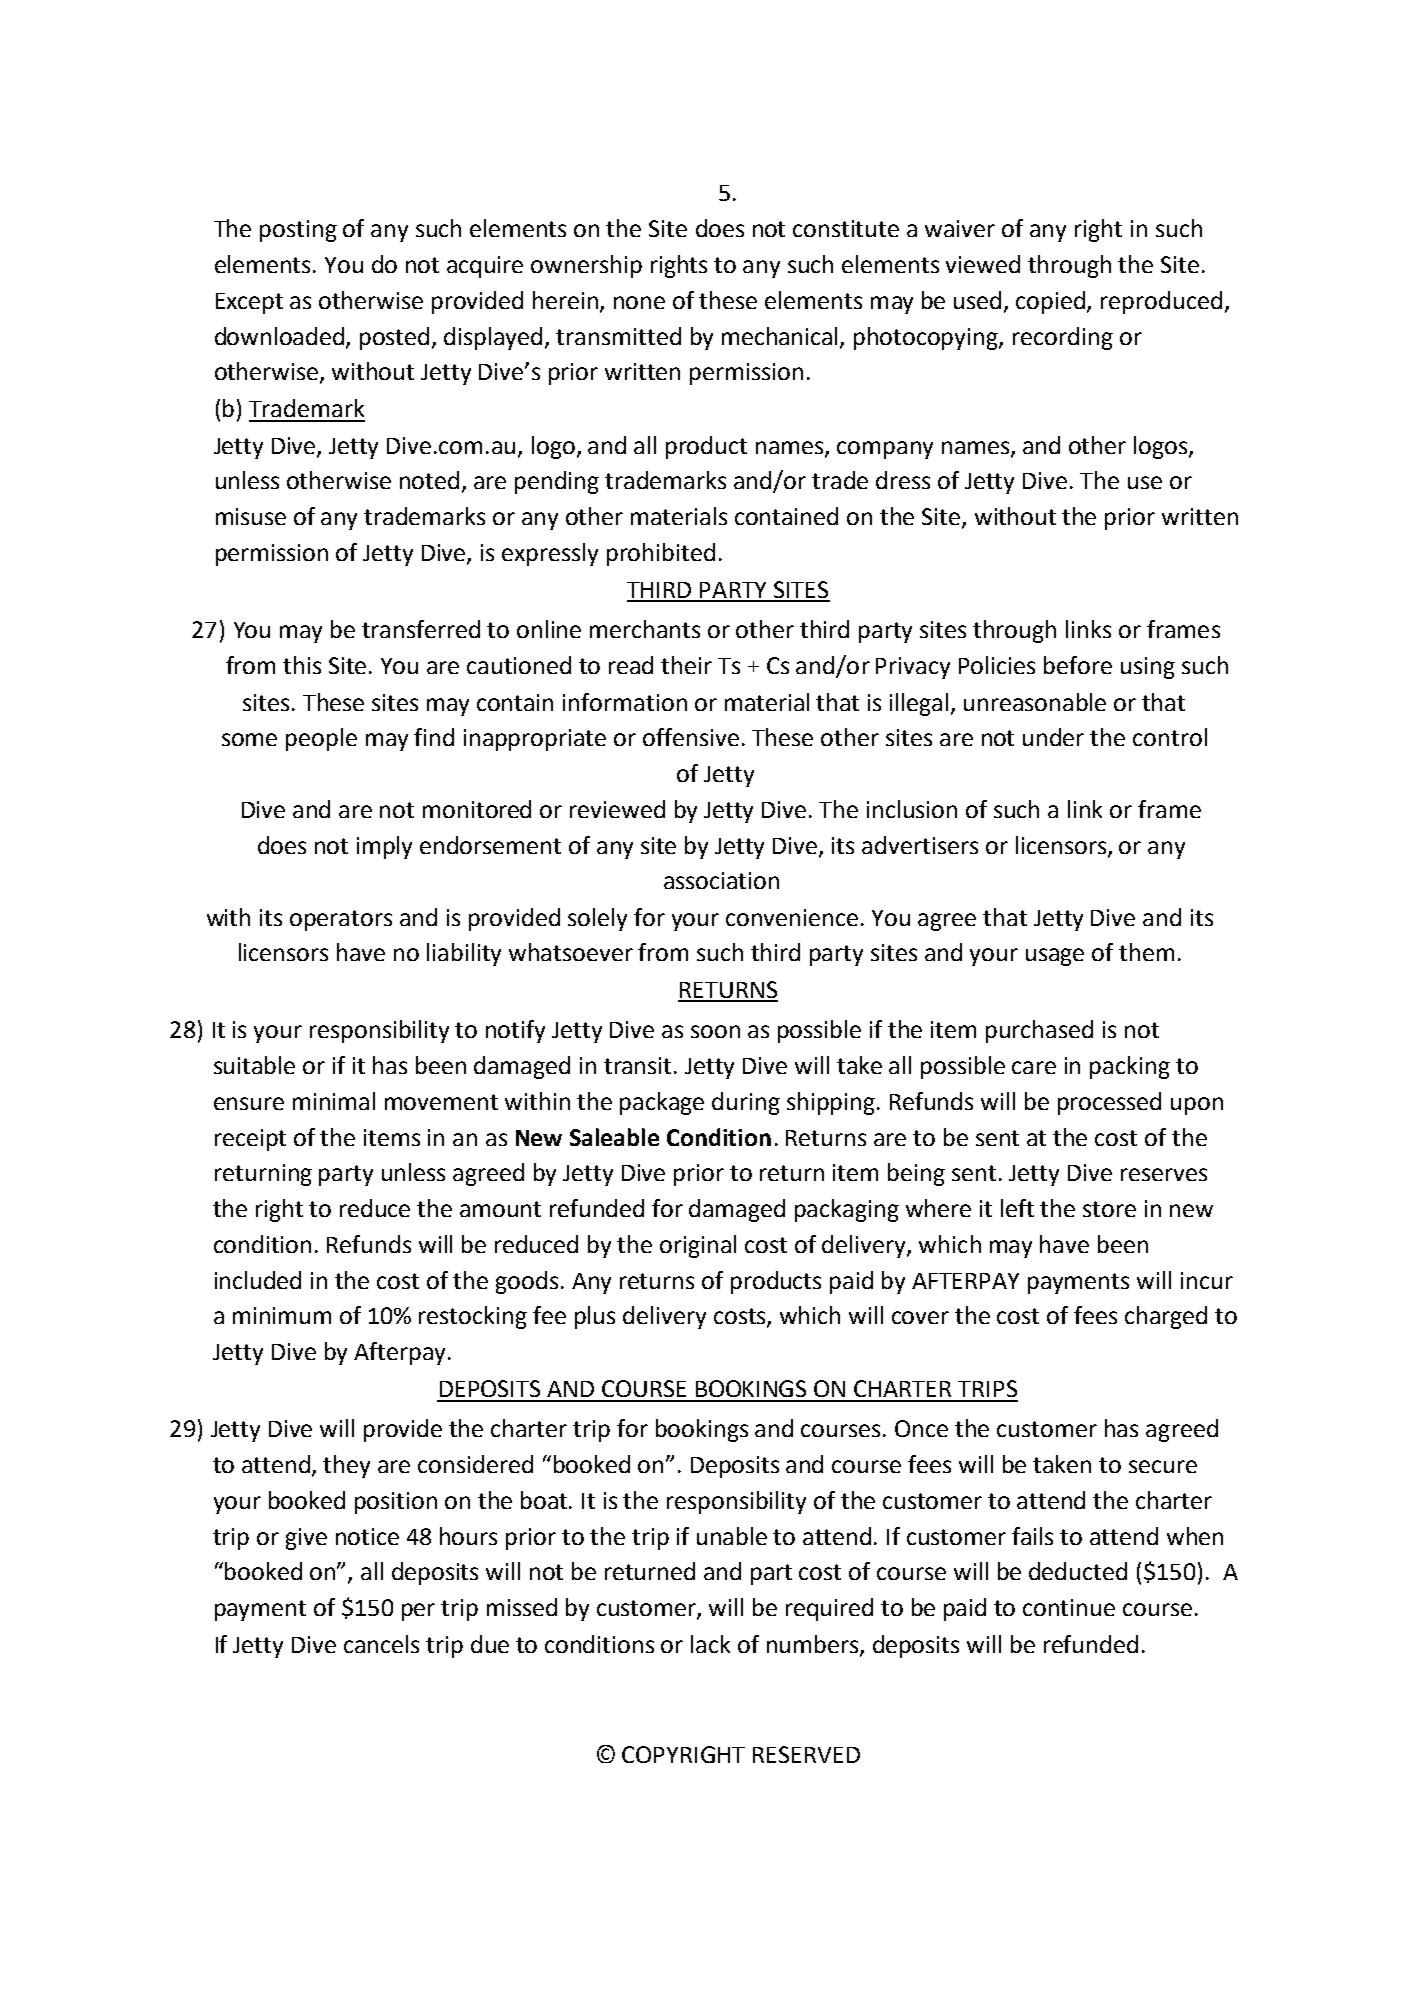 The height and width of the document is (1999, 1413). Describe the element at coordinates (341, 920) in the document. I see `operators` at that location.
